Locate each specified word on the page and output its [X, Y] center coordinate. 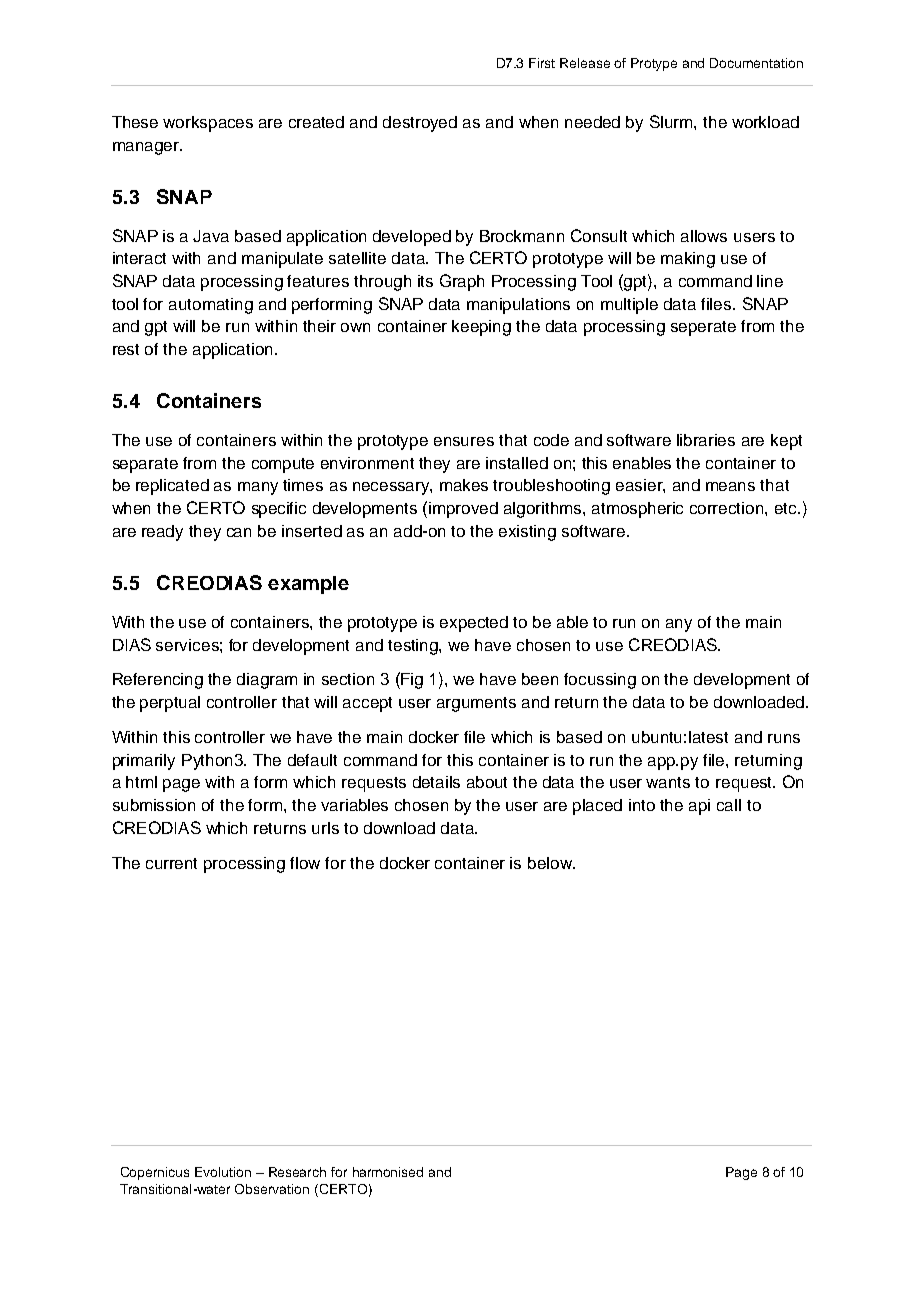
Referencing [158, 681]
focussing [600, 681]
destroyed [420, 124]
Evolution [223, 1172]
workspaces [208, 124]
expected [474, 624]
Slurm [672, 121]
